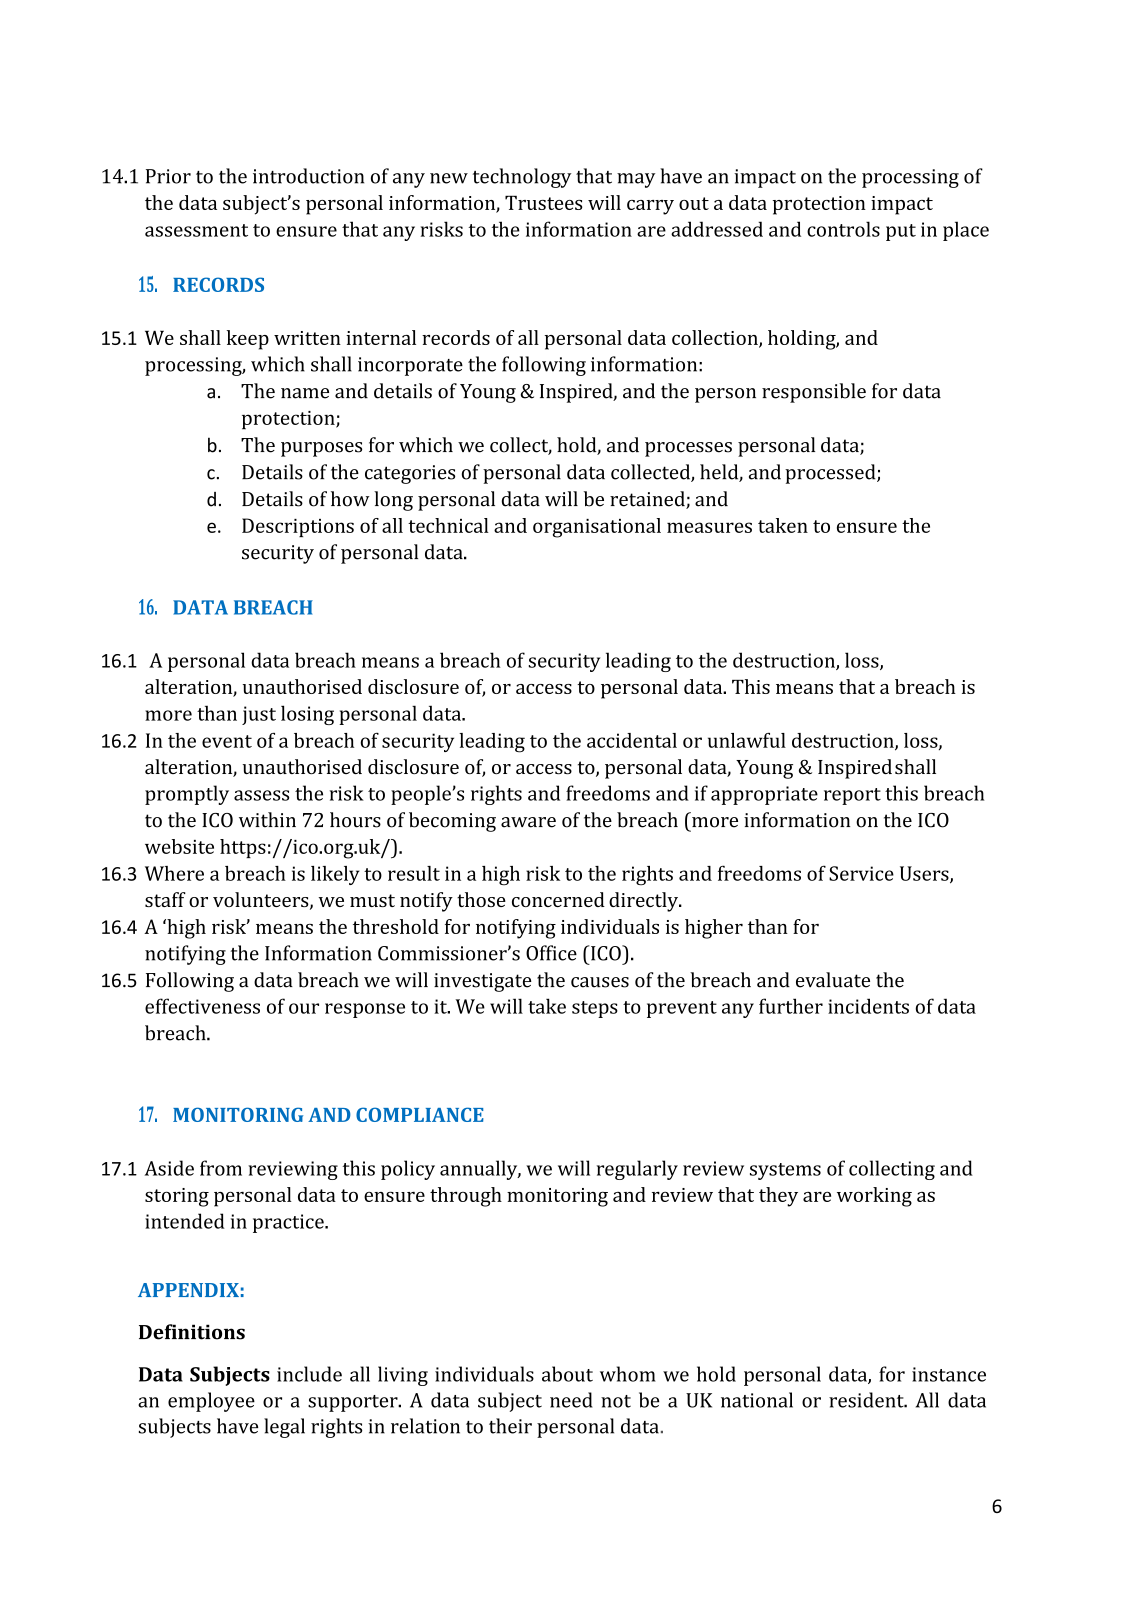 This screenshot has width=1140, height=1611. What do you see at coordinates (267, 820) in the screenshot?
I see `within` at bounding box center [267, 820].
